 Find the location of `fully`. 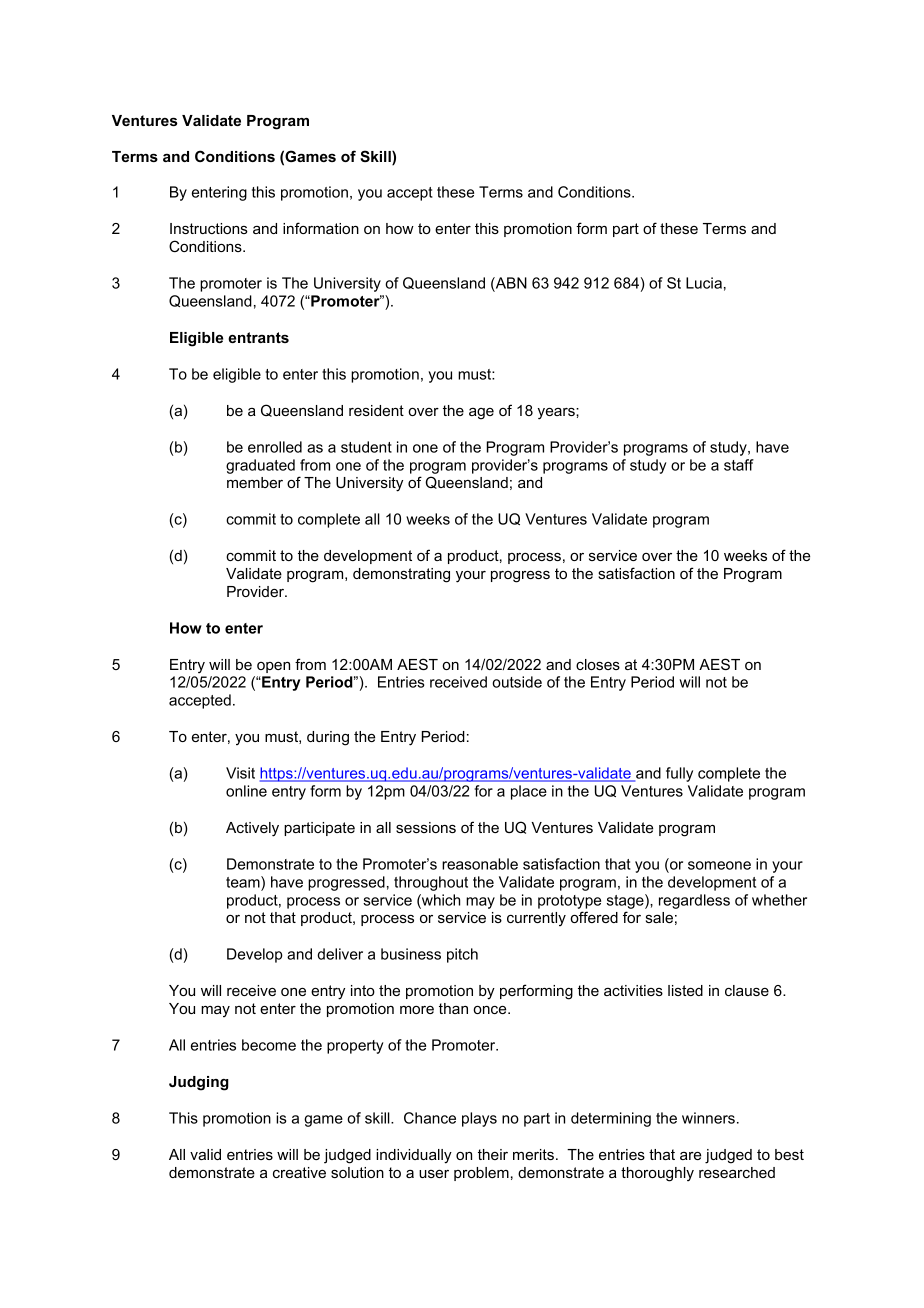

fully is located at coordinates (679, 774).
